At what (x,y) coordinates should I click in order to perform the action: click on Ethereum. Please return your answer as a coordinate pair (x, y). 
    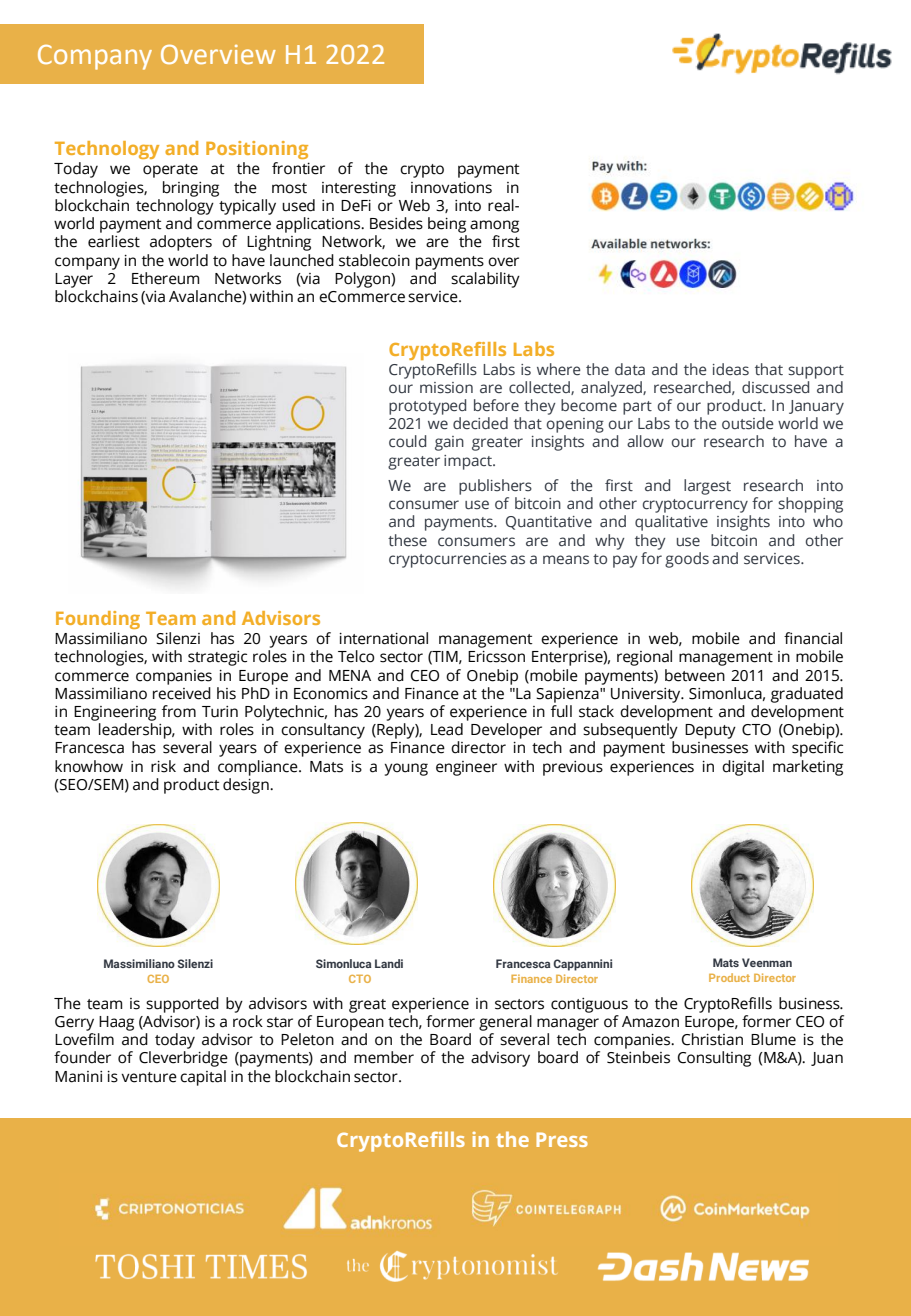
    Looking at the image, I should click on (165, 278).
